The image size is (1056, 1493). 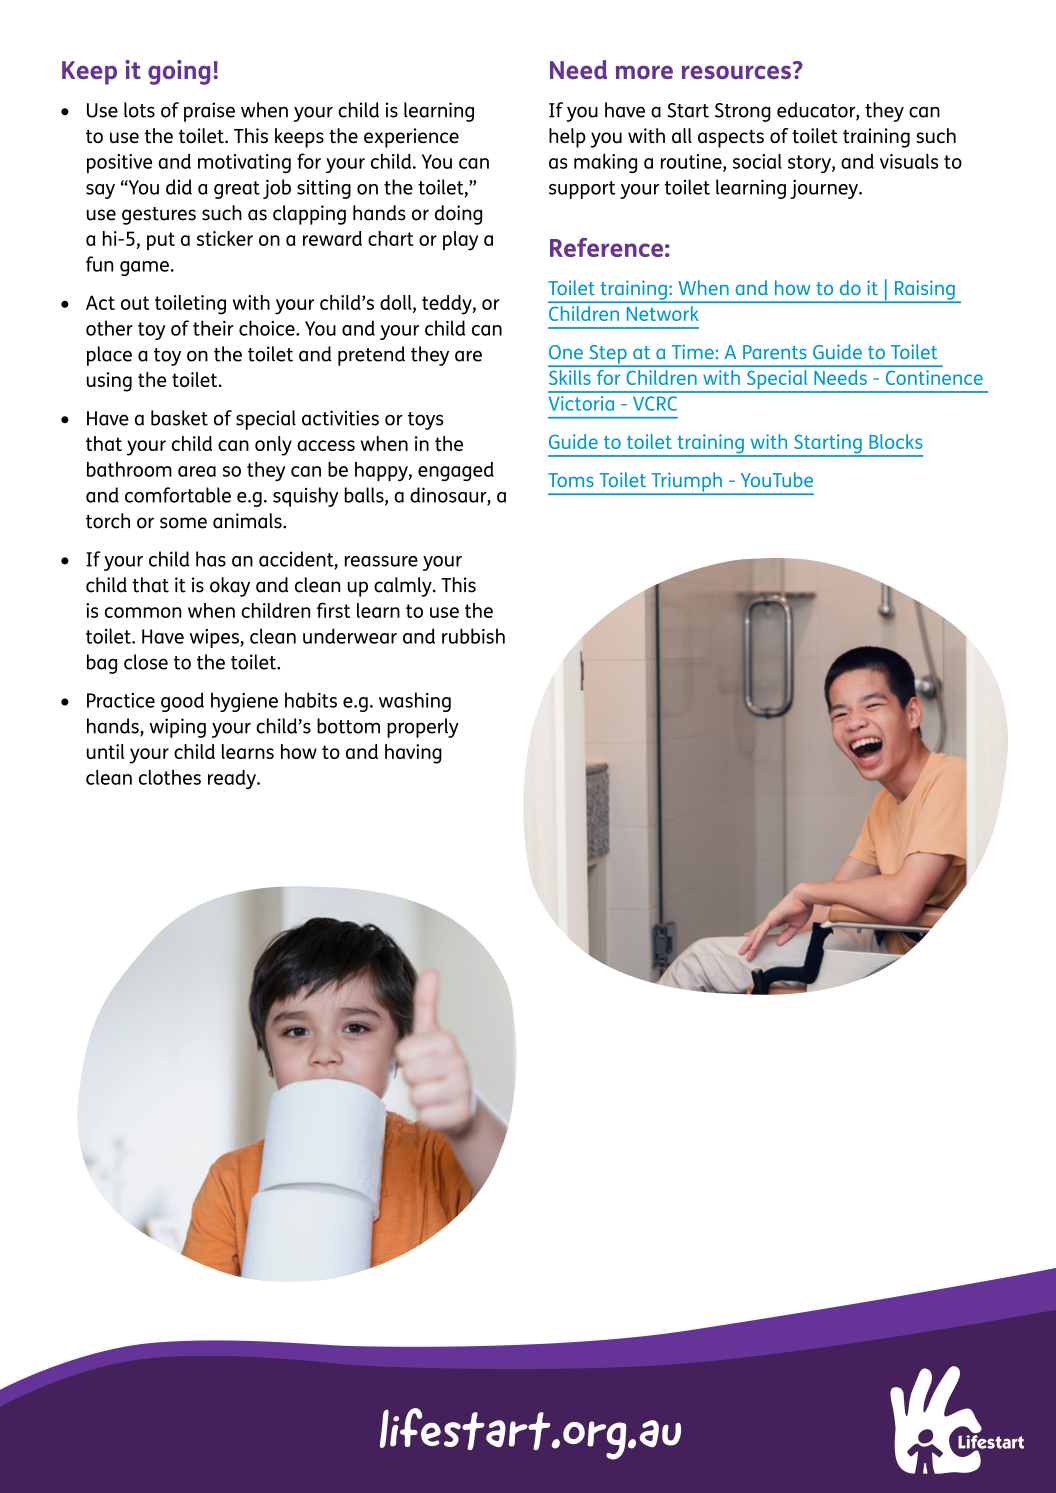 I want to click on clothes, so click(x=170, y=777).
